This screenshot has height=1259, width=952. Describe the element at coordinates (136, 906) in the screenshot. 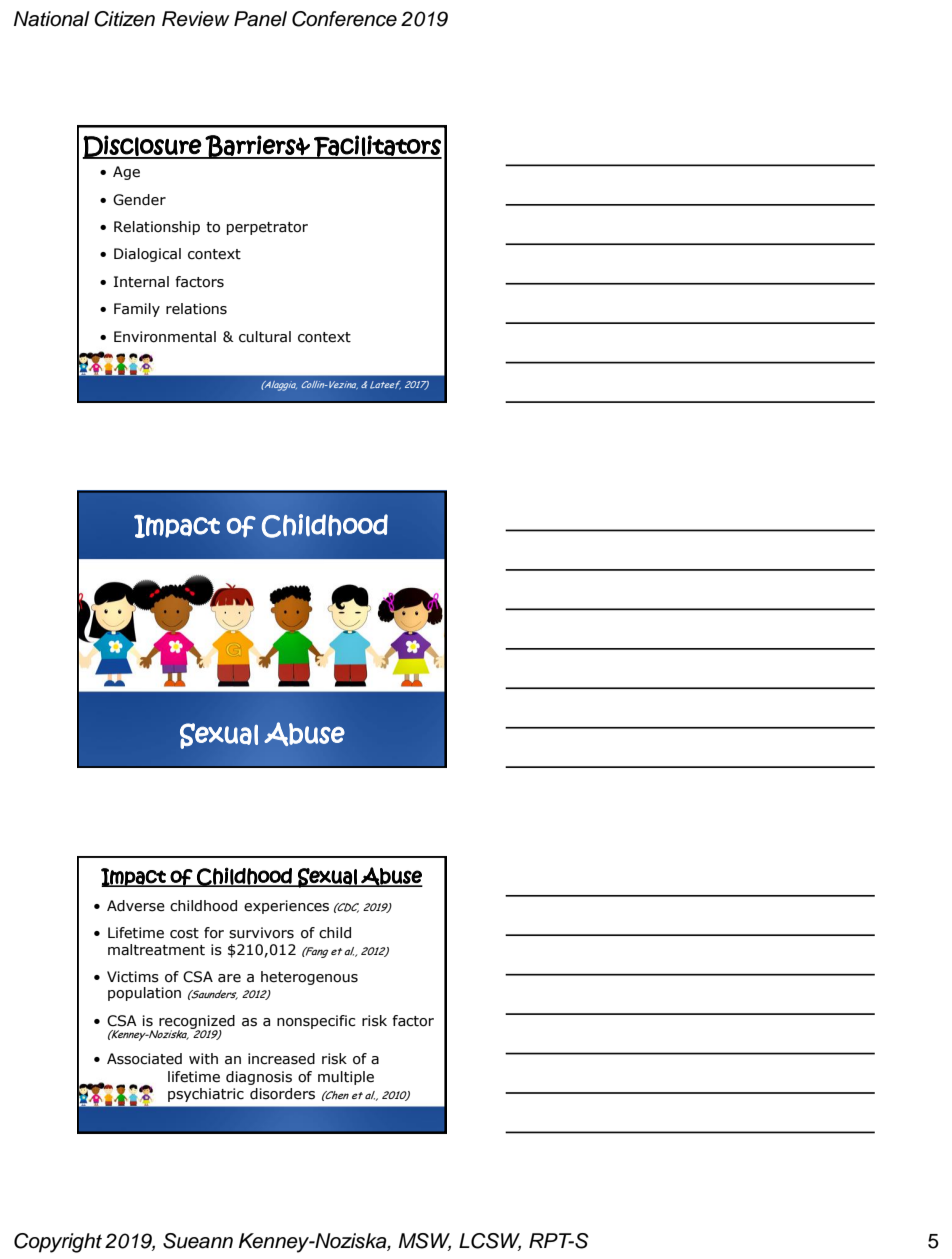

I see `Adverse` at that location.
